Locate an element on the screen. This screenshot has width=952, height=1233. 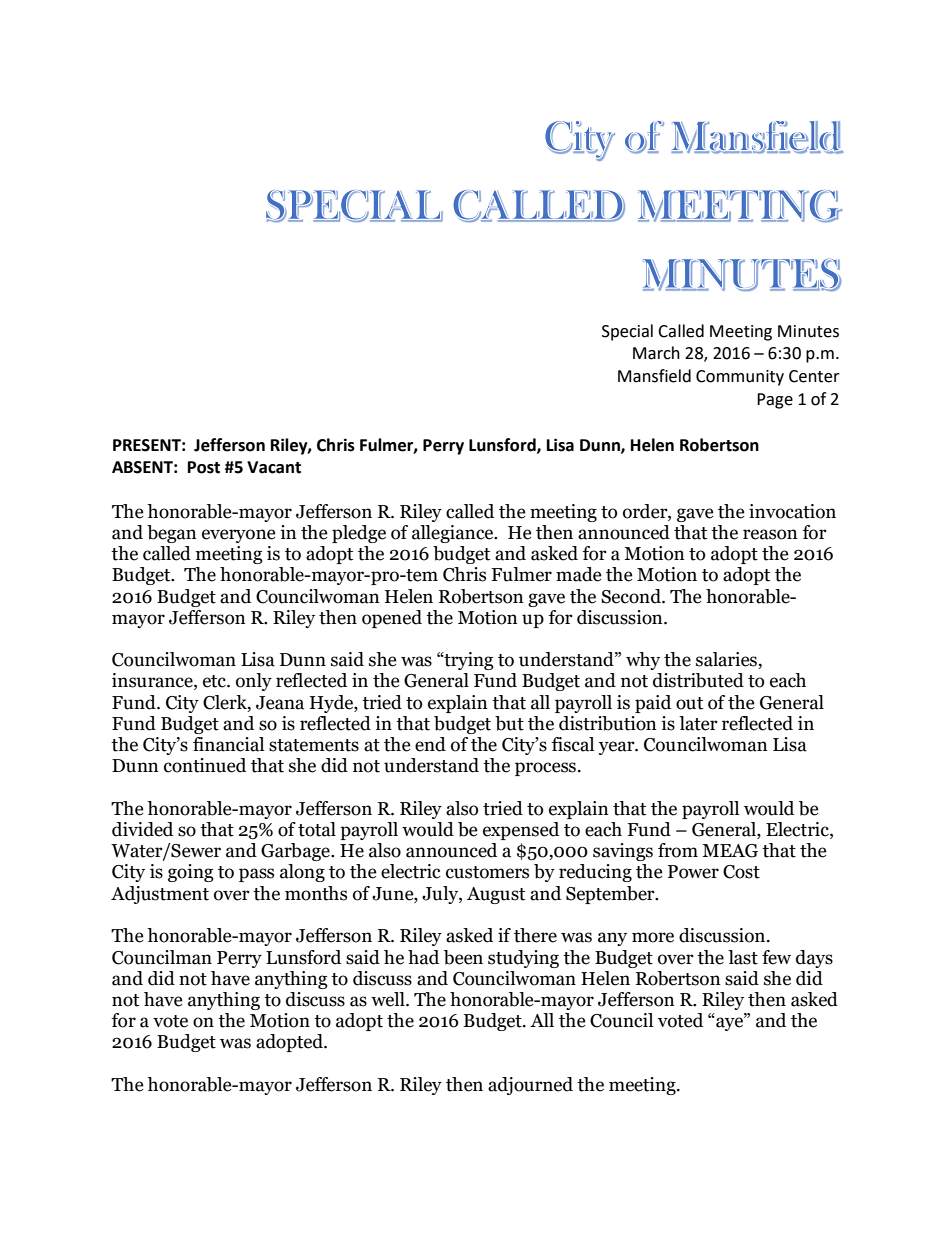
well is located at coordinates (389, 999).
